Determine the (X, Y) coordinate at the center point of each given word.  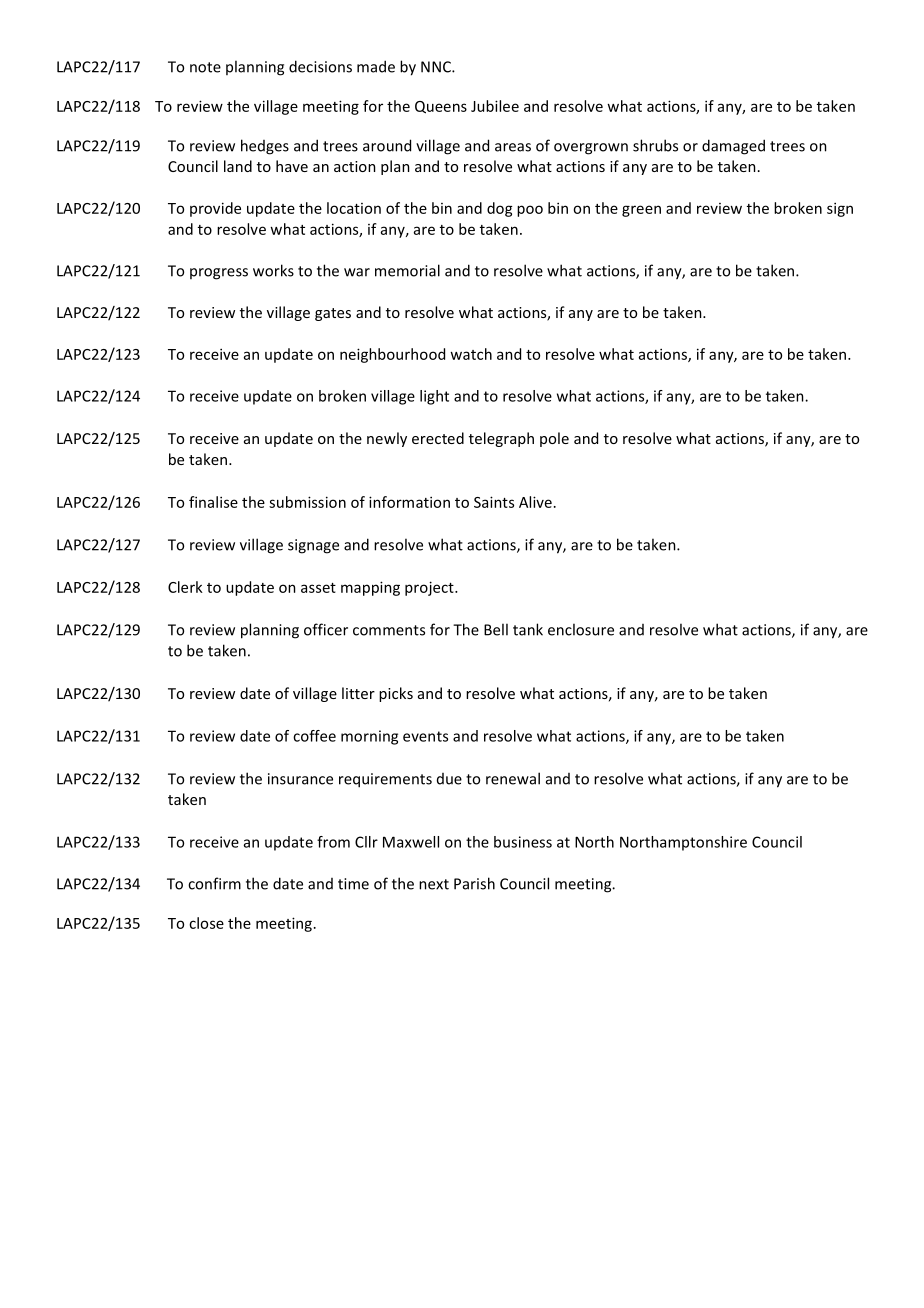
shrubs (655, 145)
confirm (214, 883)
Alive (535, 502)
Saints (494, 502)
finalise (213, 502)
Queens (441, 107)
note (205, 67)
